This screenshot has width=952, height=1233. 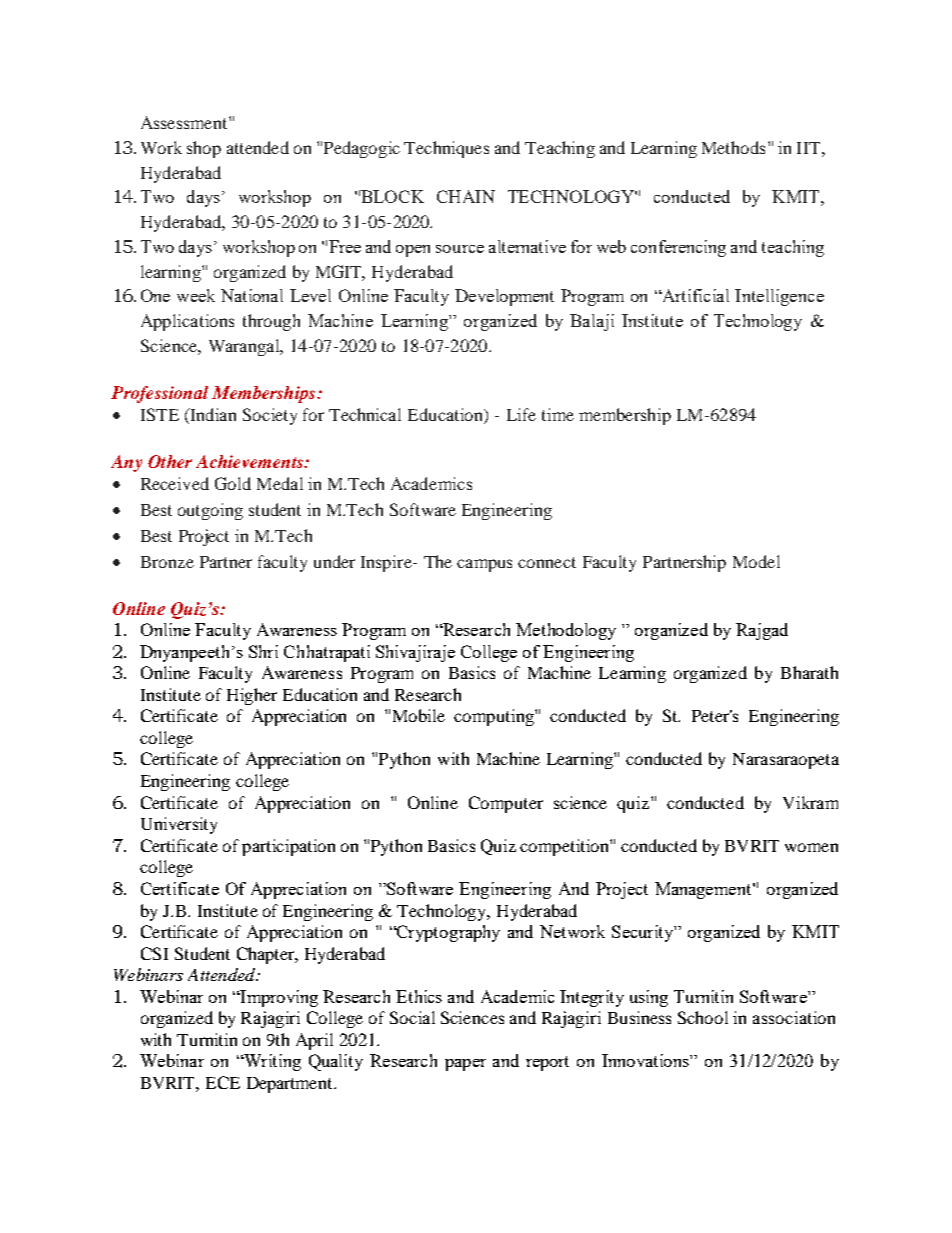 What do you see at coordinates (733, 147) in the screenshot?
I see `Methods` at bounding box center [733, 147].
